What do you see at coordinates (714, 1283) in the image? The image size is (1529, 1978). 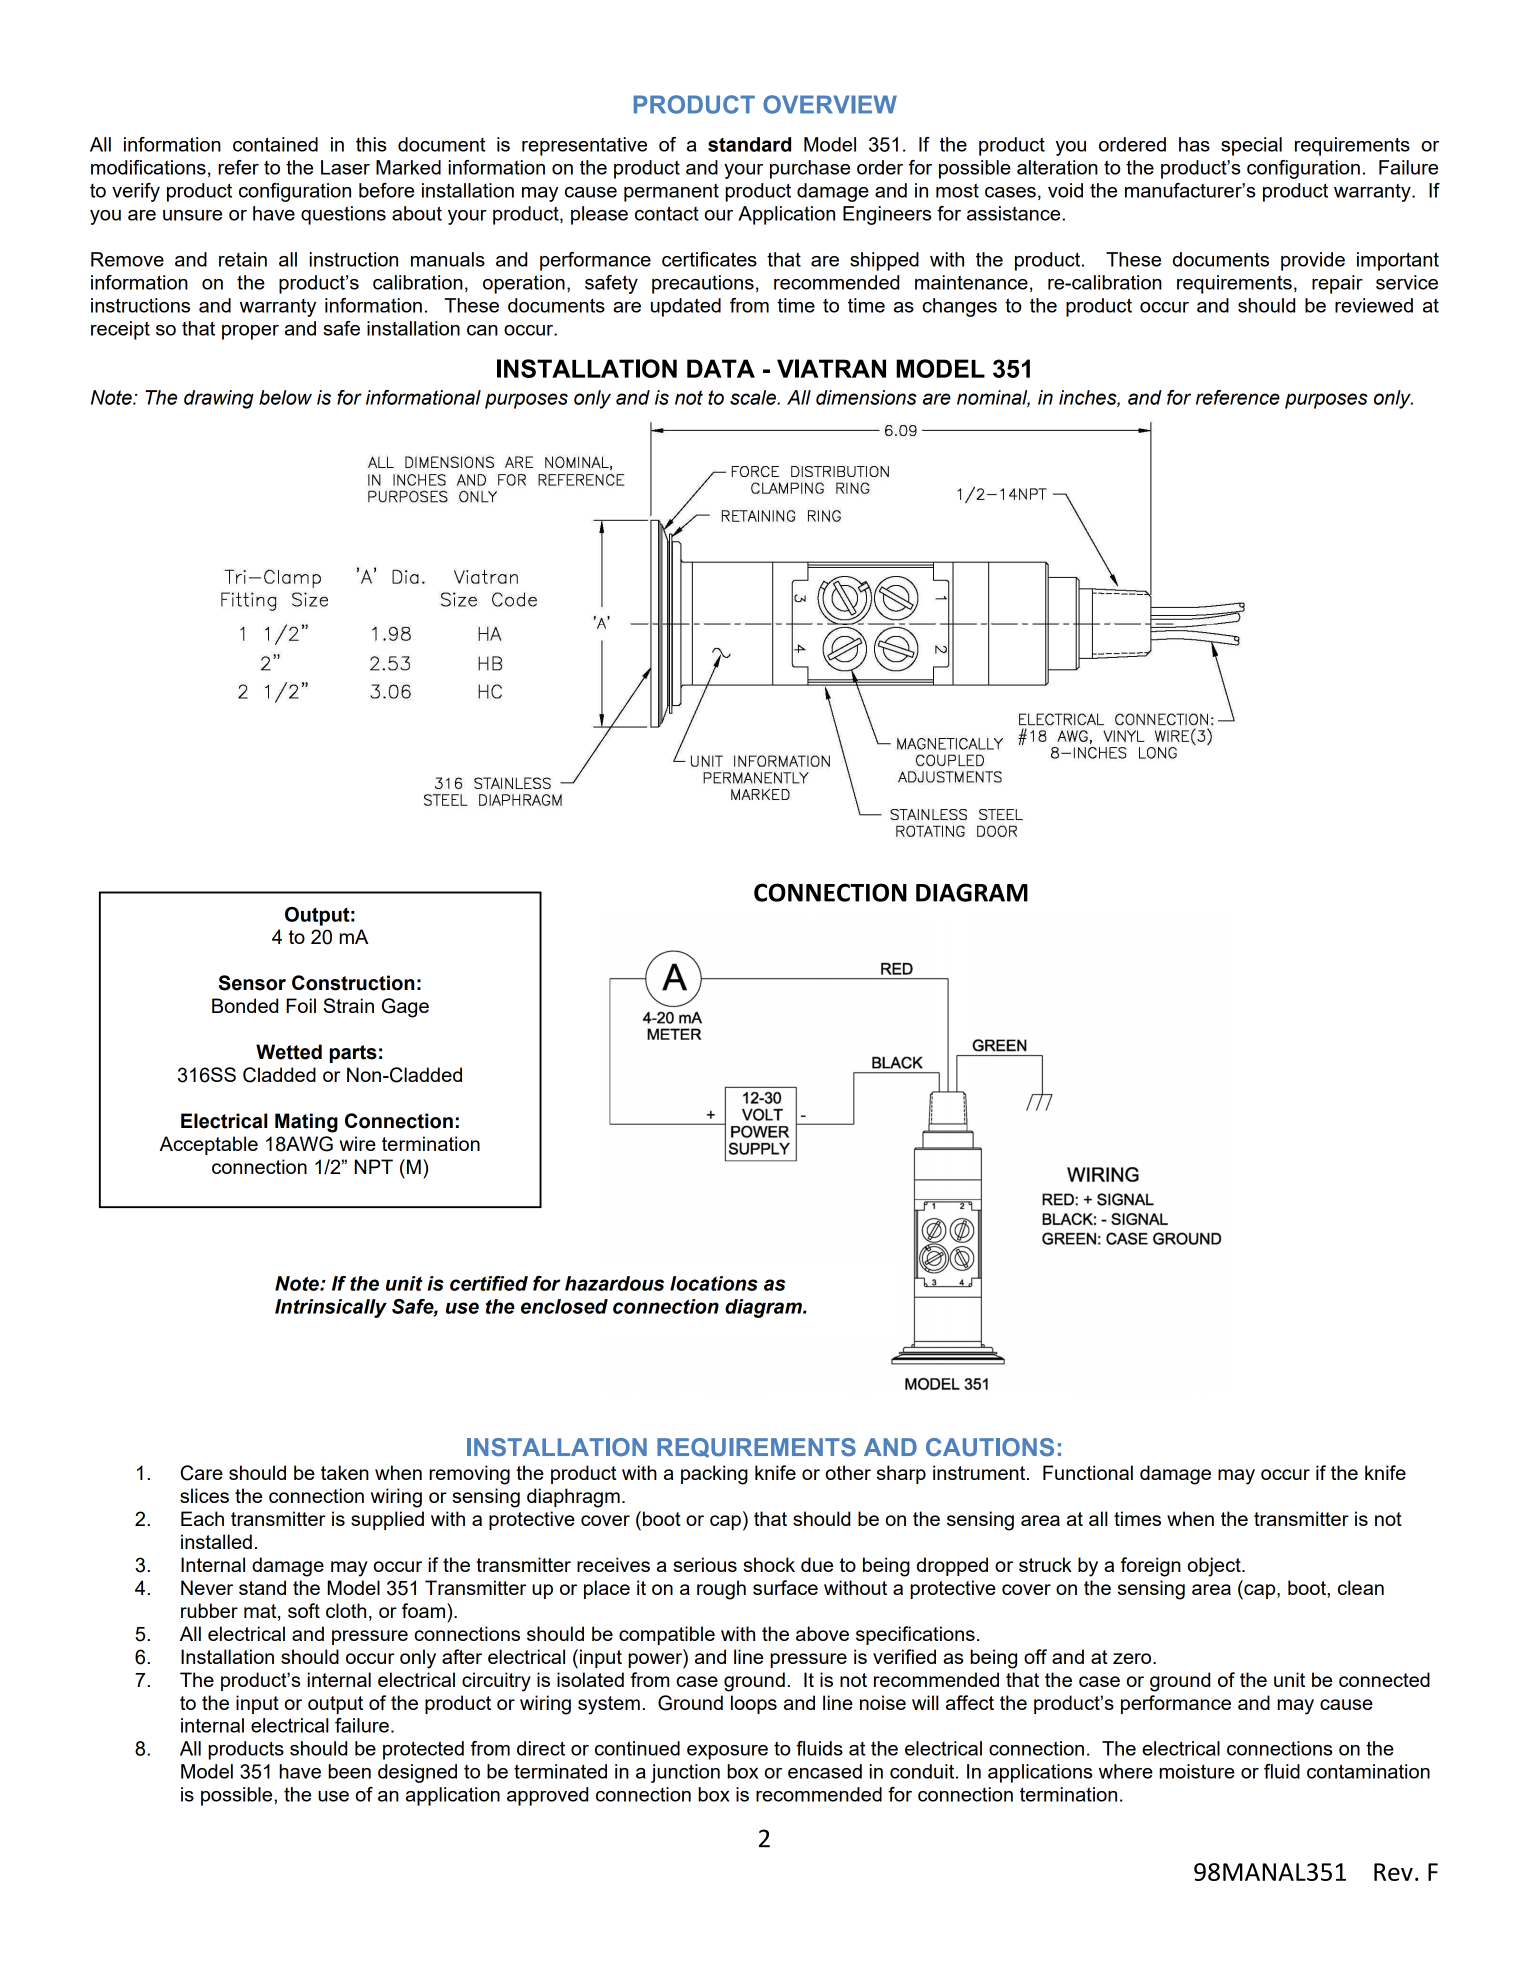 I see `locations` at bounding box center [714, 1283].
